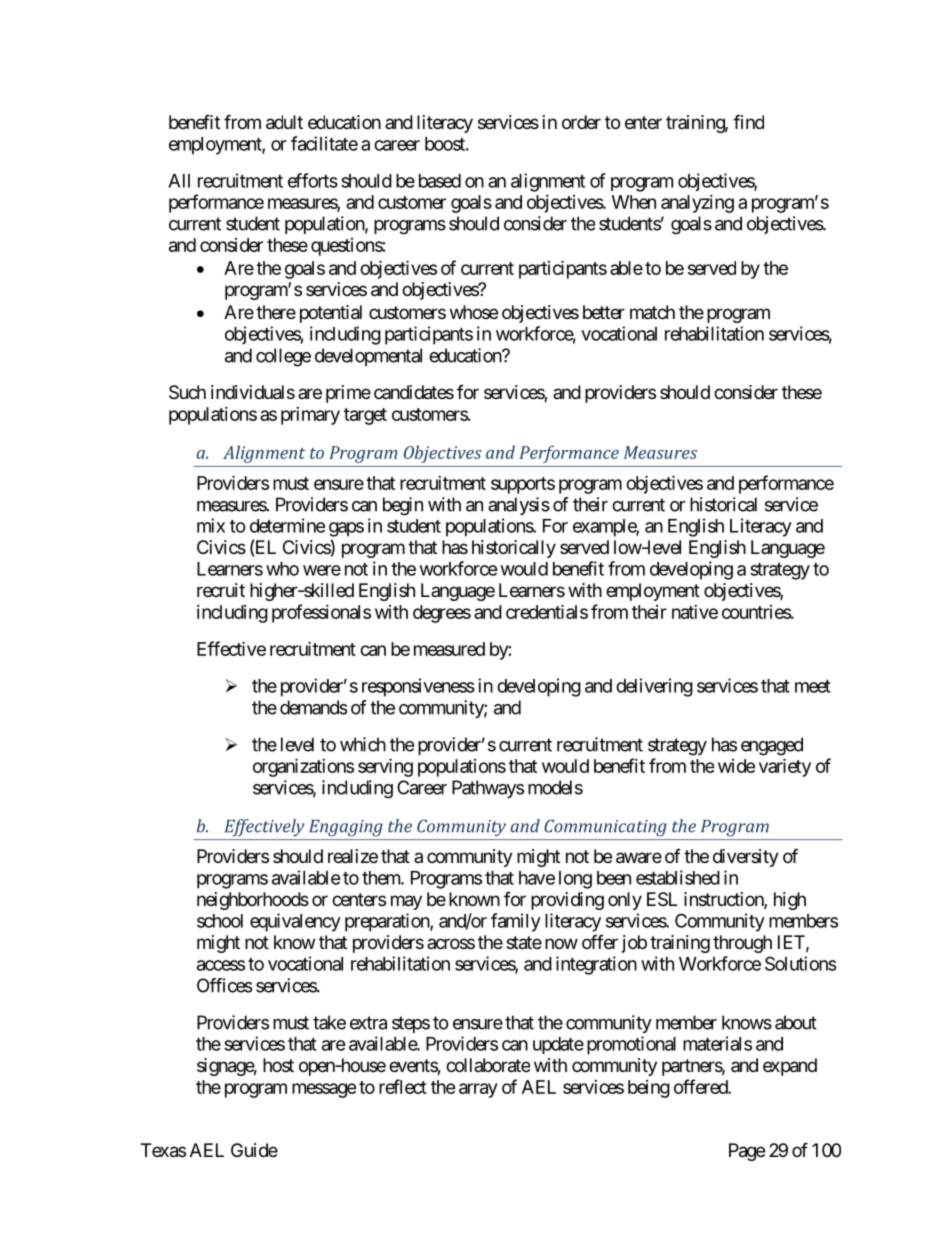  I want to click on through, so click(742, 944).
